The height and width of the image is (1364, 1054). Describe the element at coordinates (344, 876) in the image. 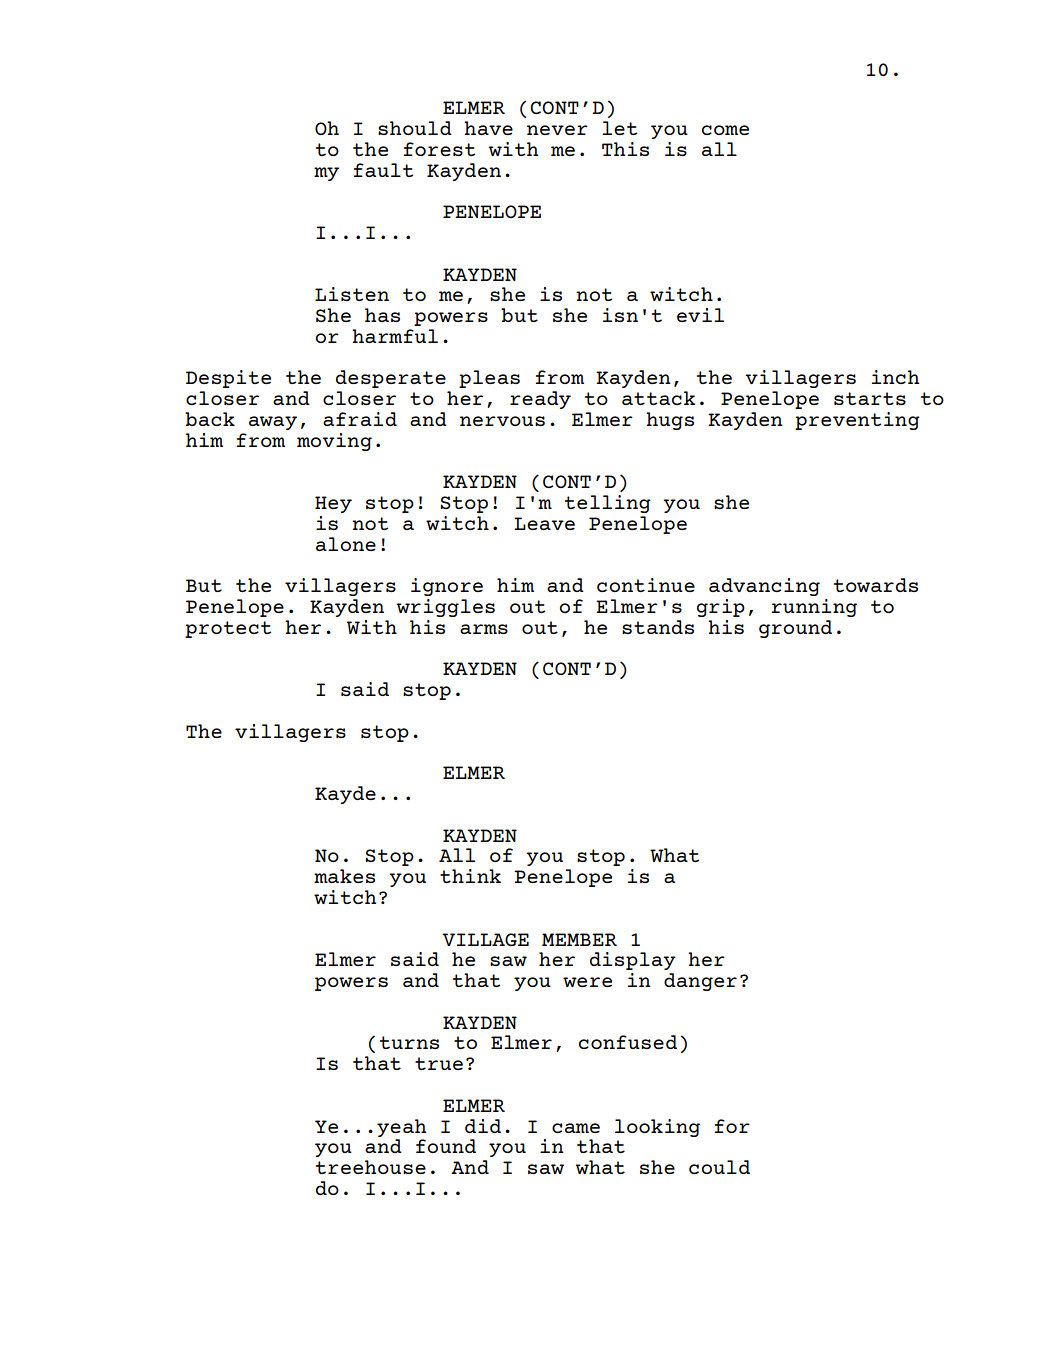

I see `makes` at that location.
